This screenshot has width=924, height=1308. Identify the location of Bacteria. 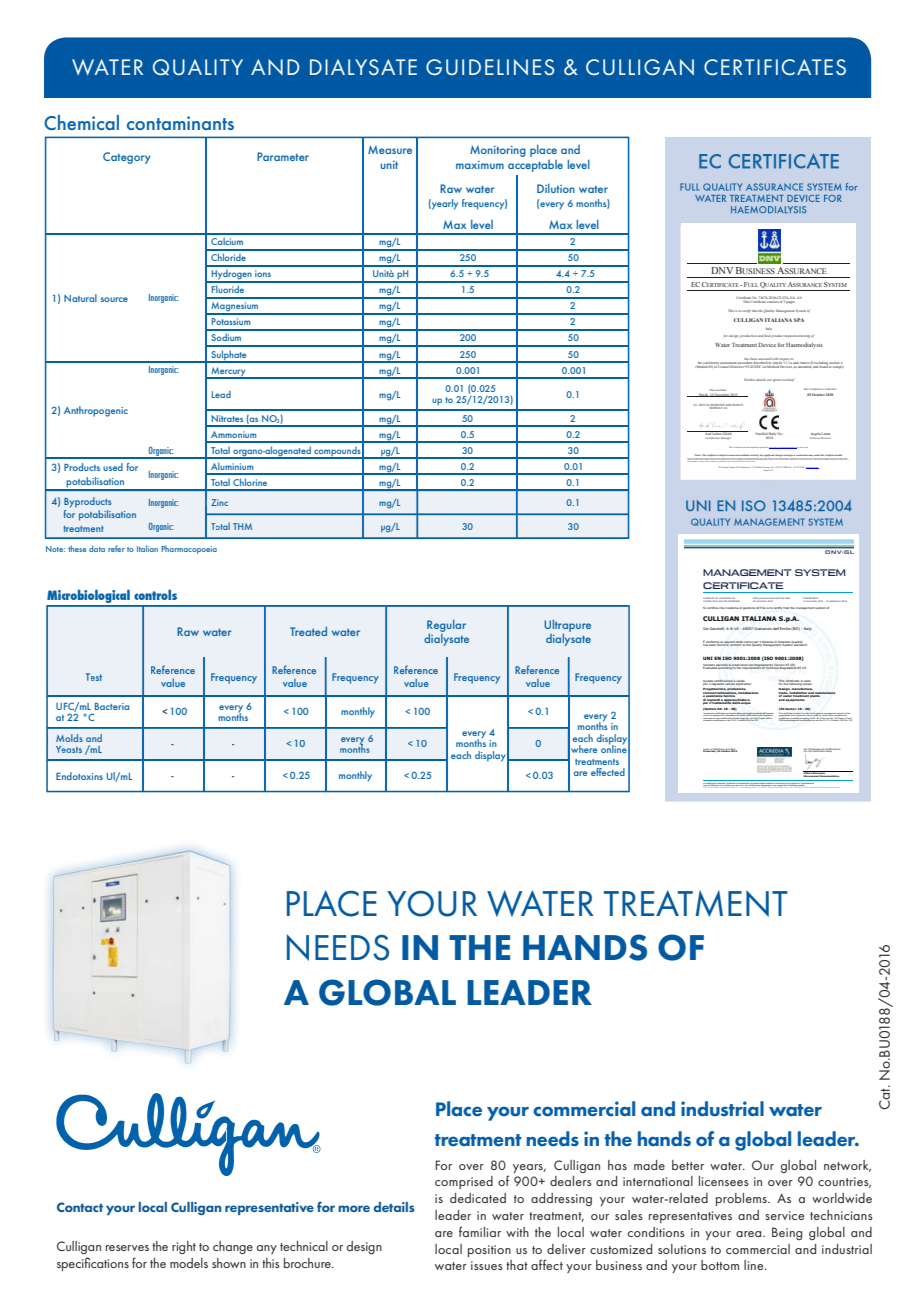
(112, 706).
